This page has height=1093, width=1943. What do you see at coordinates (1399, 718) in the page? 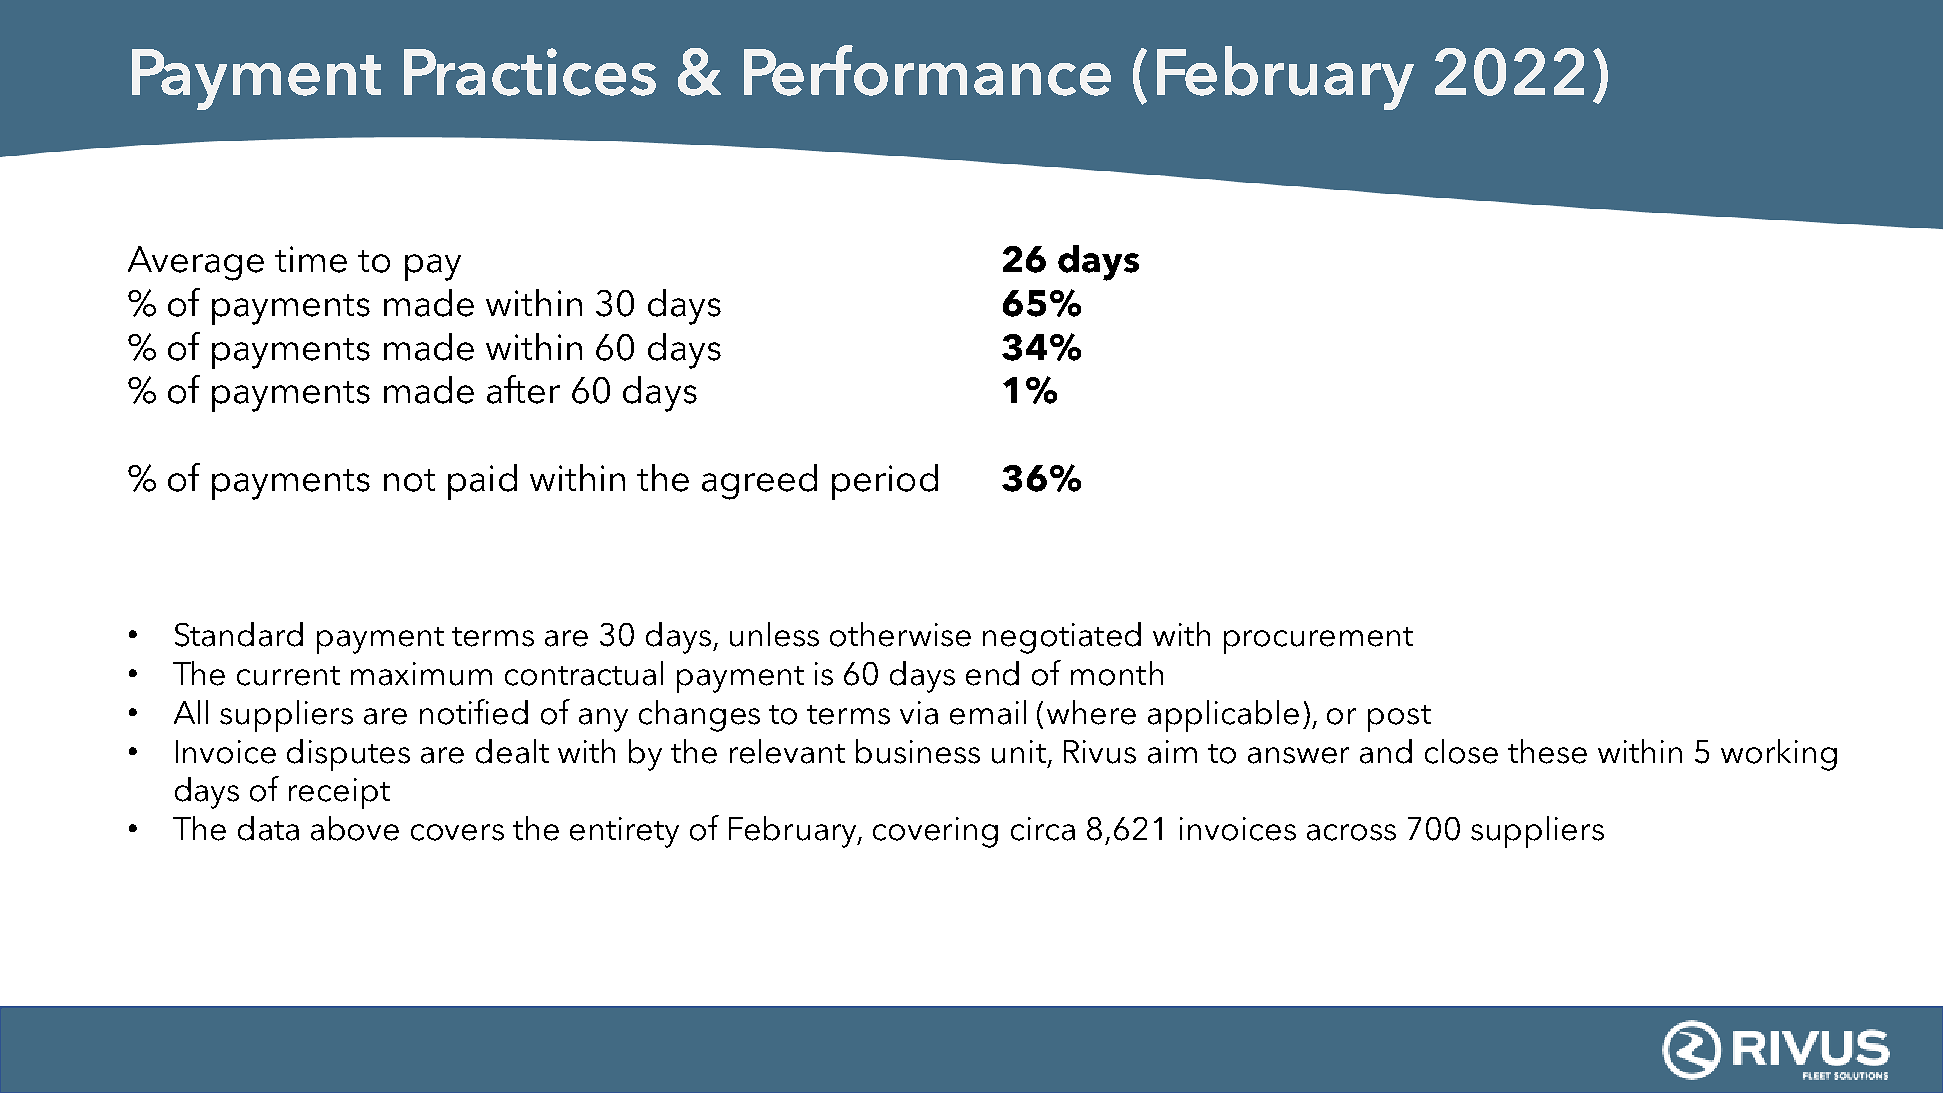
I see `post` at bounding box center [1399, 718].
